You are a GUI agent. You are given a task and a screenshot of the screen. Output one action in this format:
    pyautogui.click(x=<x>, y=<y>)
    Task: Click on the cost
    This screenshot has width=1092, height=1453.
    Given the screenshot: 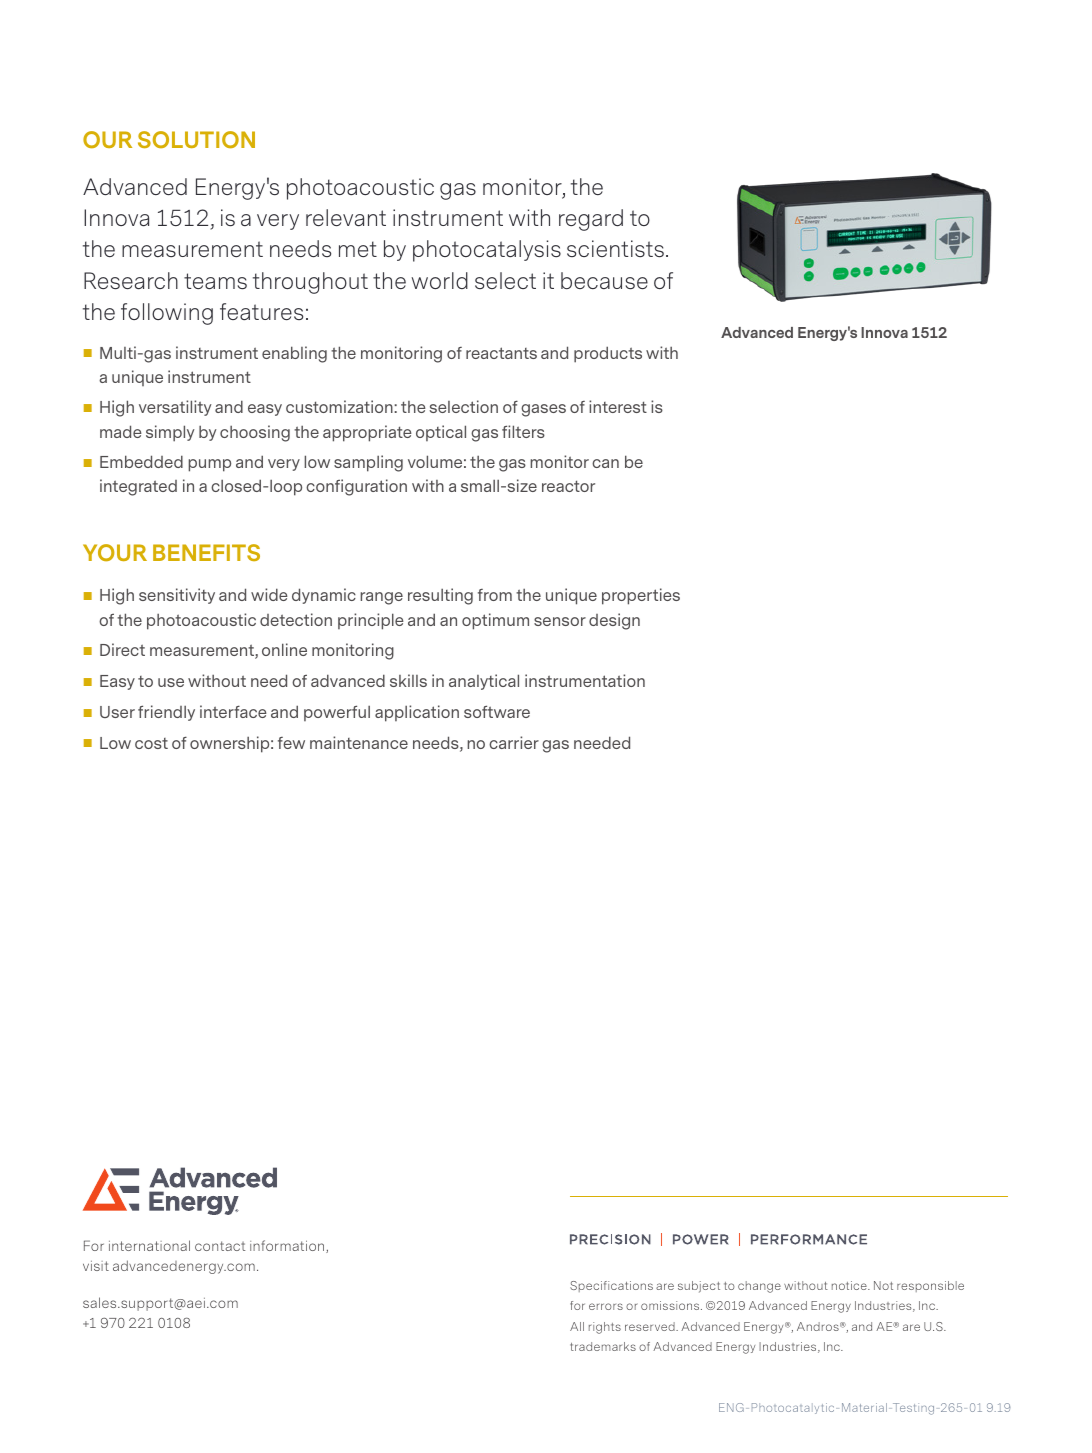 What is the action you would take?
    pyautogui.click(x=151, y=743)
